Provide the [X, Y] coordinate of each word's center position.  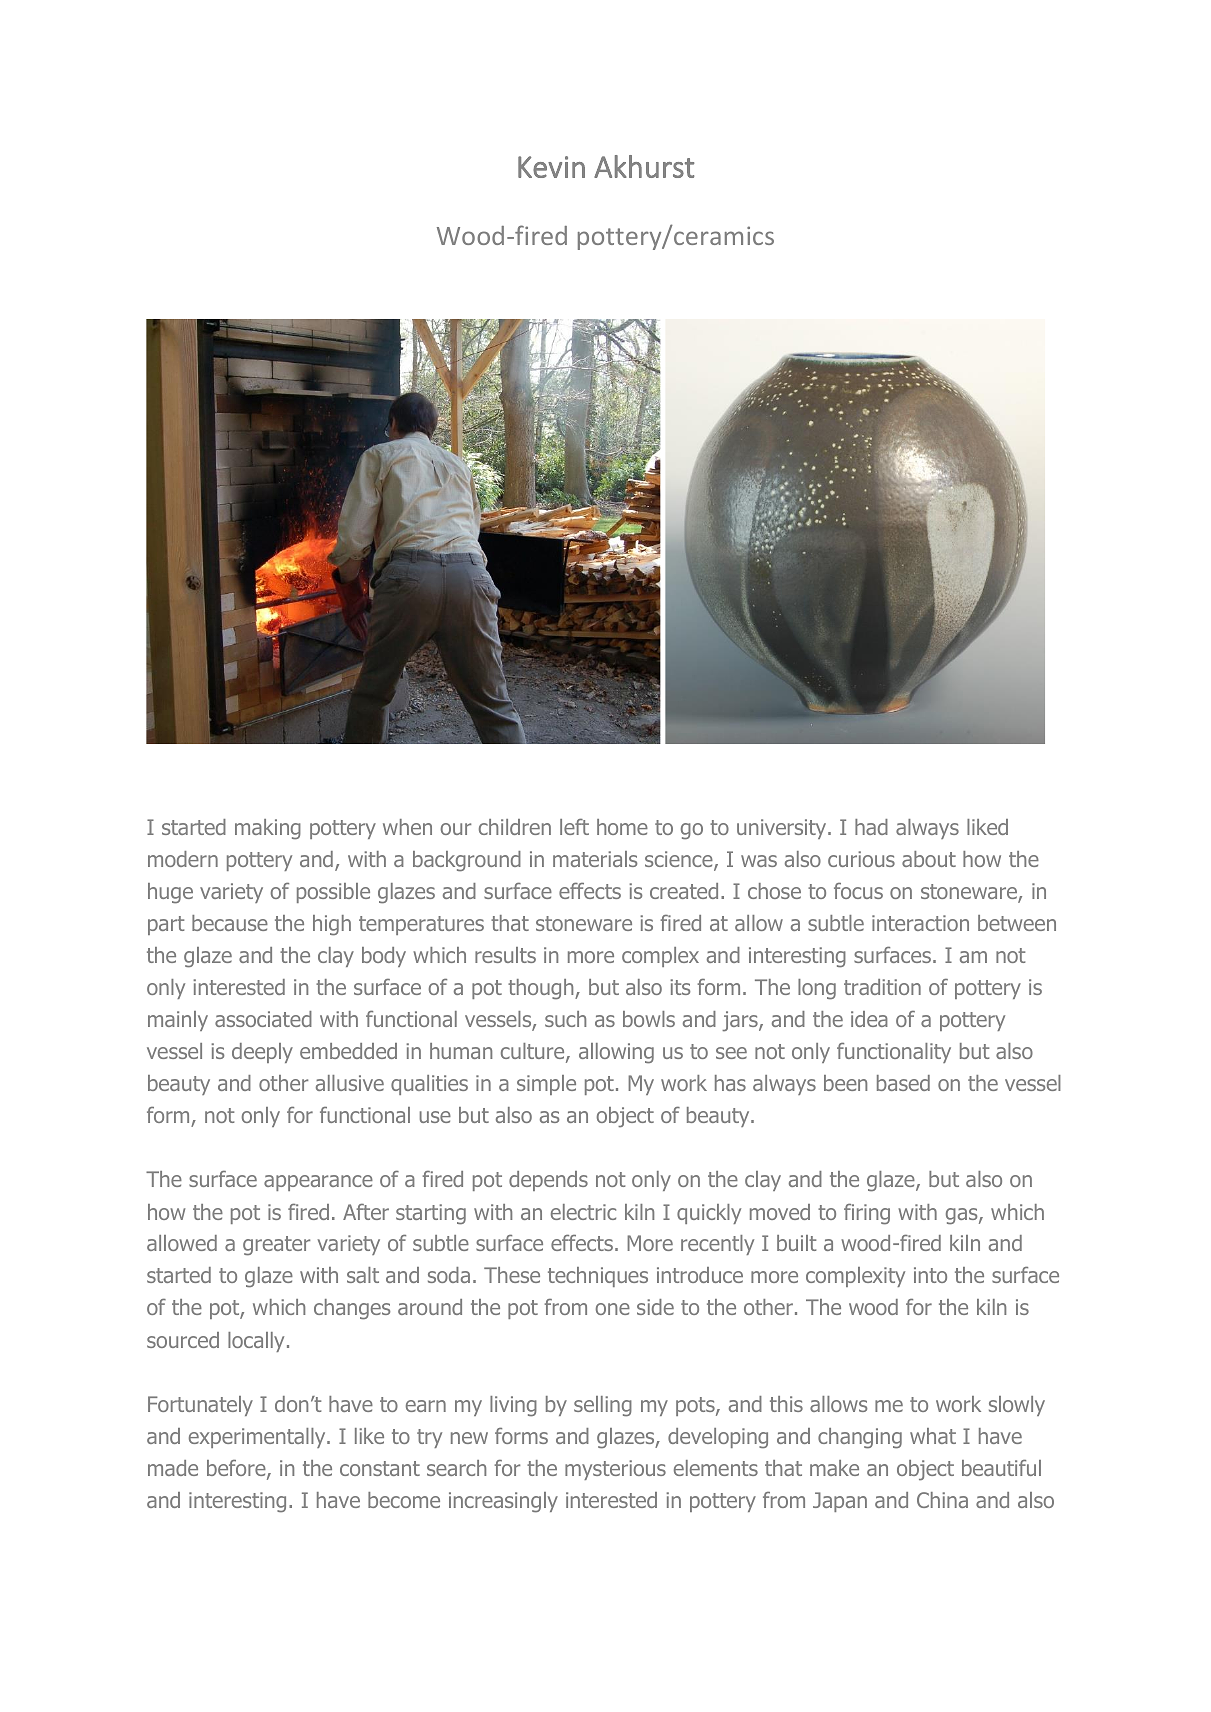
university [783, 829]
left [574, 826]
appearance [318, 1183]
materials [595, 859]
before [237, 1469]
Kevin [551, 167]
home [622, 827]
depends [548, 1181]
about [929, 859]
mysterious [615, 1470]
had [871, 827]
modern [183, 859]
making [268, 829]
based [903, 1083]
